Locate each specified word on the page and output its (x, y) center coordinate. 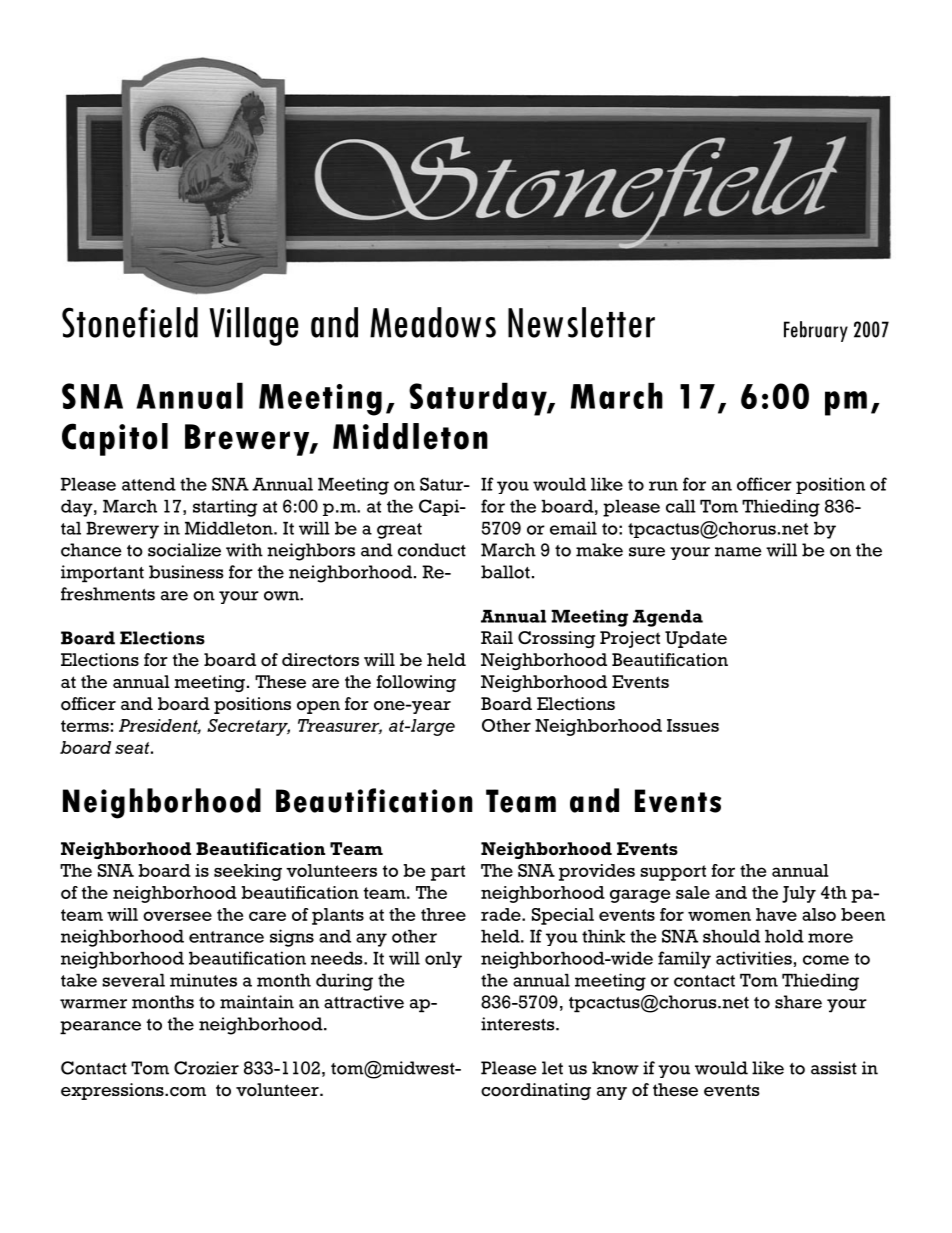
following (416, 683)
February (816, 331)
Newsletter (581, 322)
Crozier (206, 1068)
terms (85, 726)
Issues (693, 725)
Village (254, 326)
